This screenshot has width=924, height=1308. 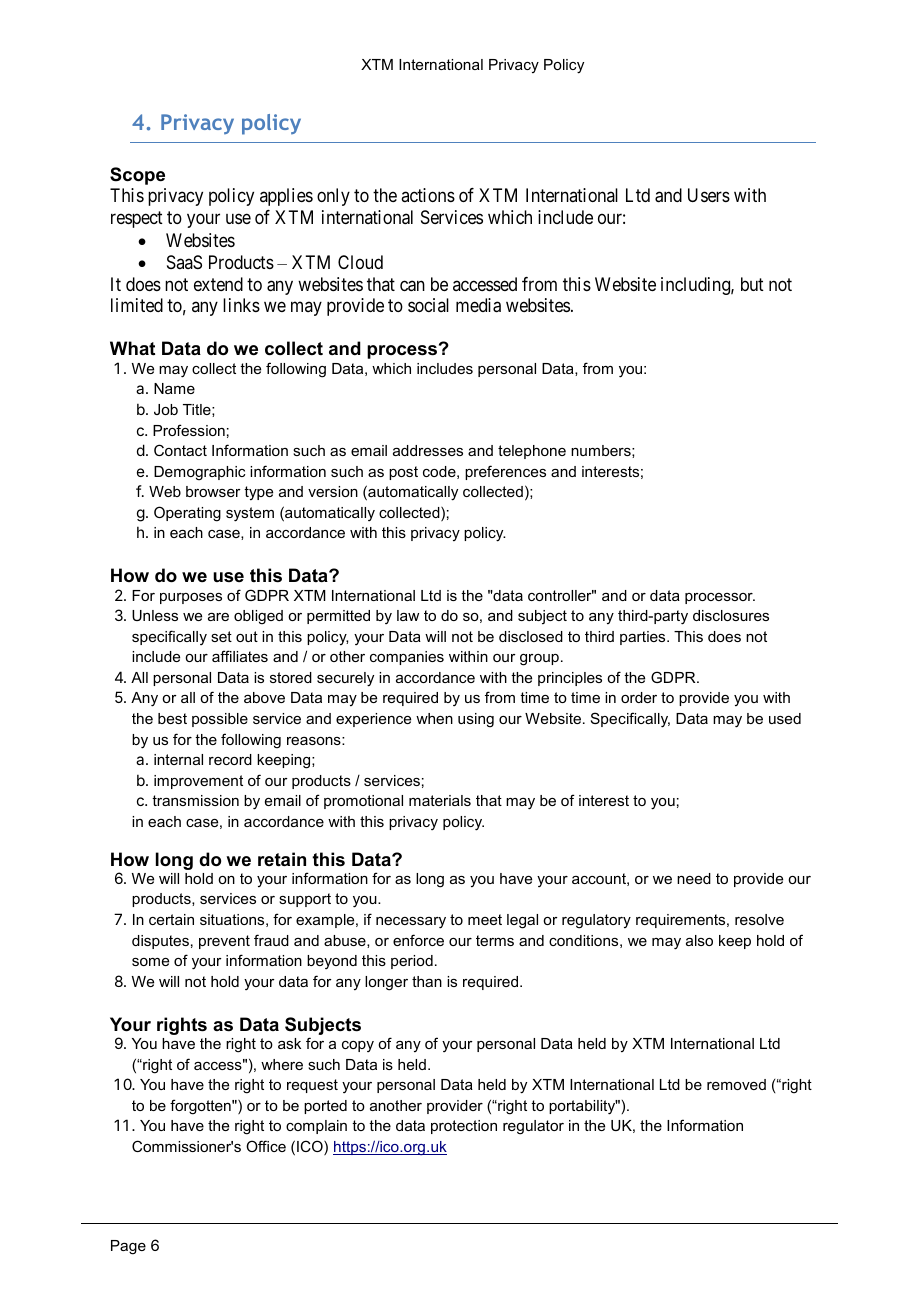 What do you see at coordinates (731, 615) in the screenshot?
I see `disclosures` at bounding box center [731, 615].
